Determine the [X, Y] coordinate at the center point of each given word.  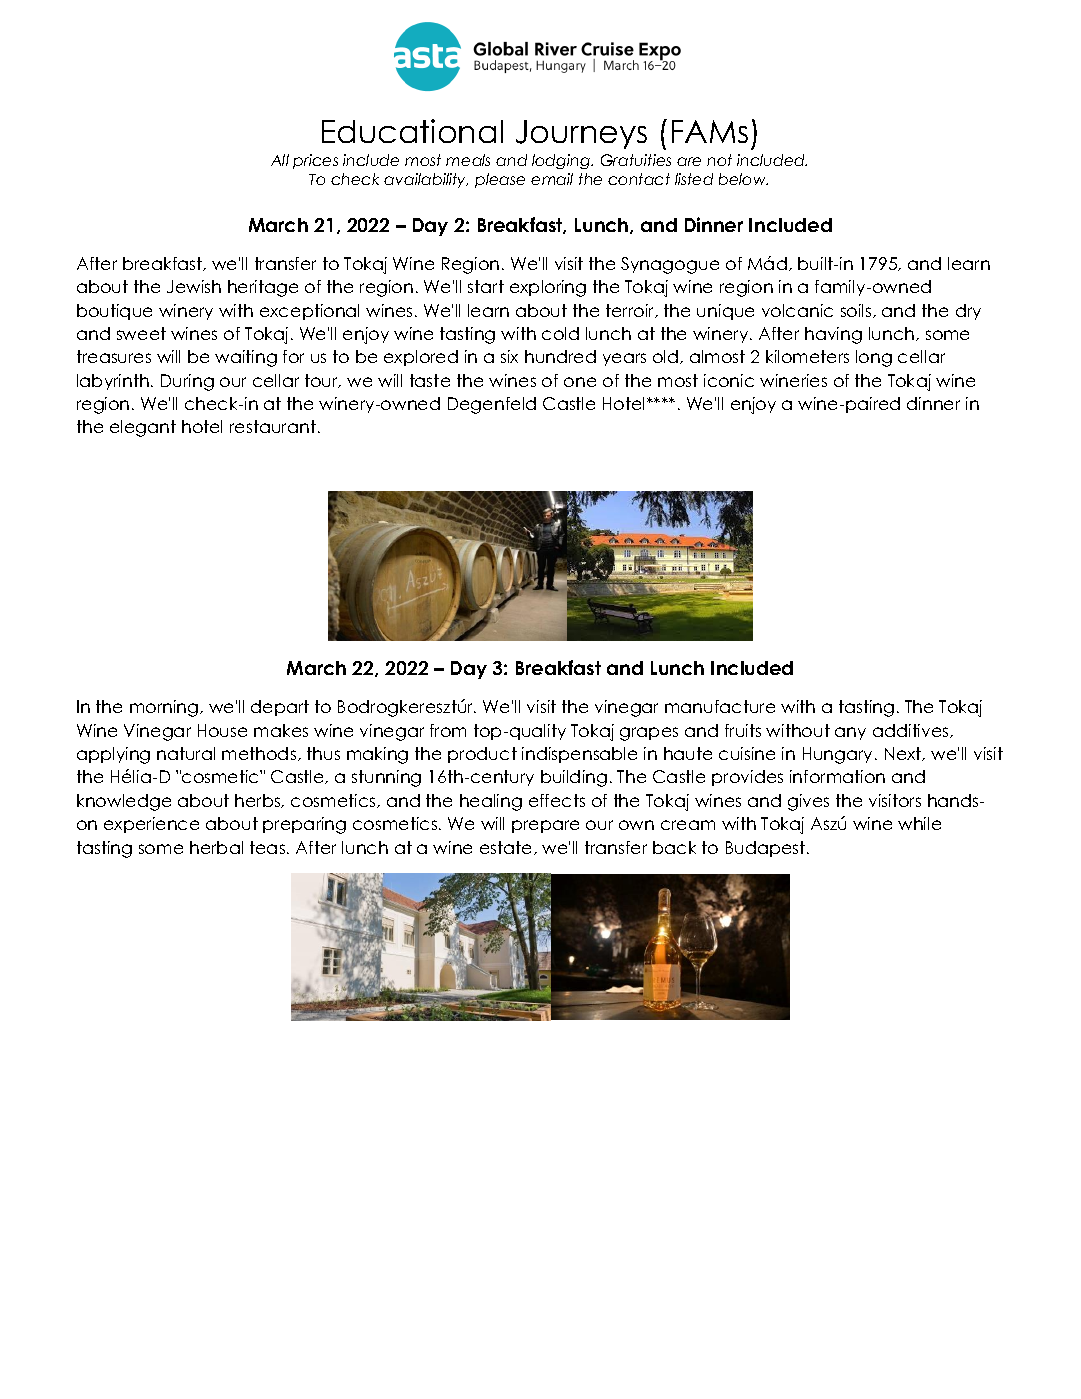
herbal [216, 847]
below [743, 179]
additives [912, 731]
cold [560, 333]
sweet [141, 333]
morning [165, 708]
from [448, 730]
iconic [729, 380]
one [580, 382]
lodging [562, 161]
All [280, 160]
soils [857, 311]
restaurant [273, 426]
